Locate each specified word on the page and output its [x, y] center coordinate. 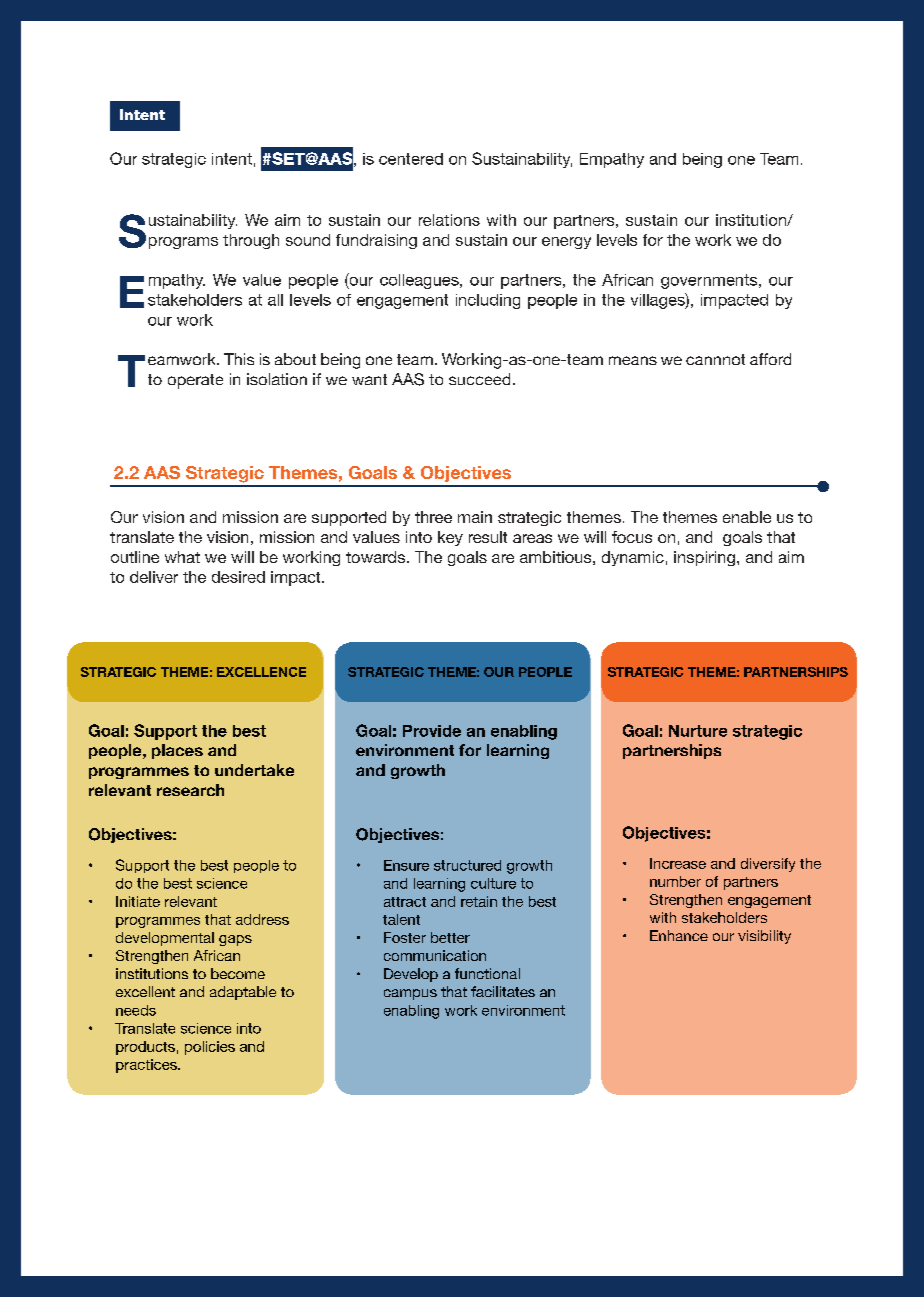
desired [238, 577]
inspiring [704, 558]
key [450, 538]
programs [183, 243]
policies [210, 1048]
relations [449, 220]
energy [566, 243]
